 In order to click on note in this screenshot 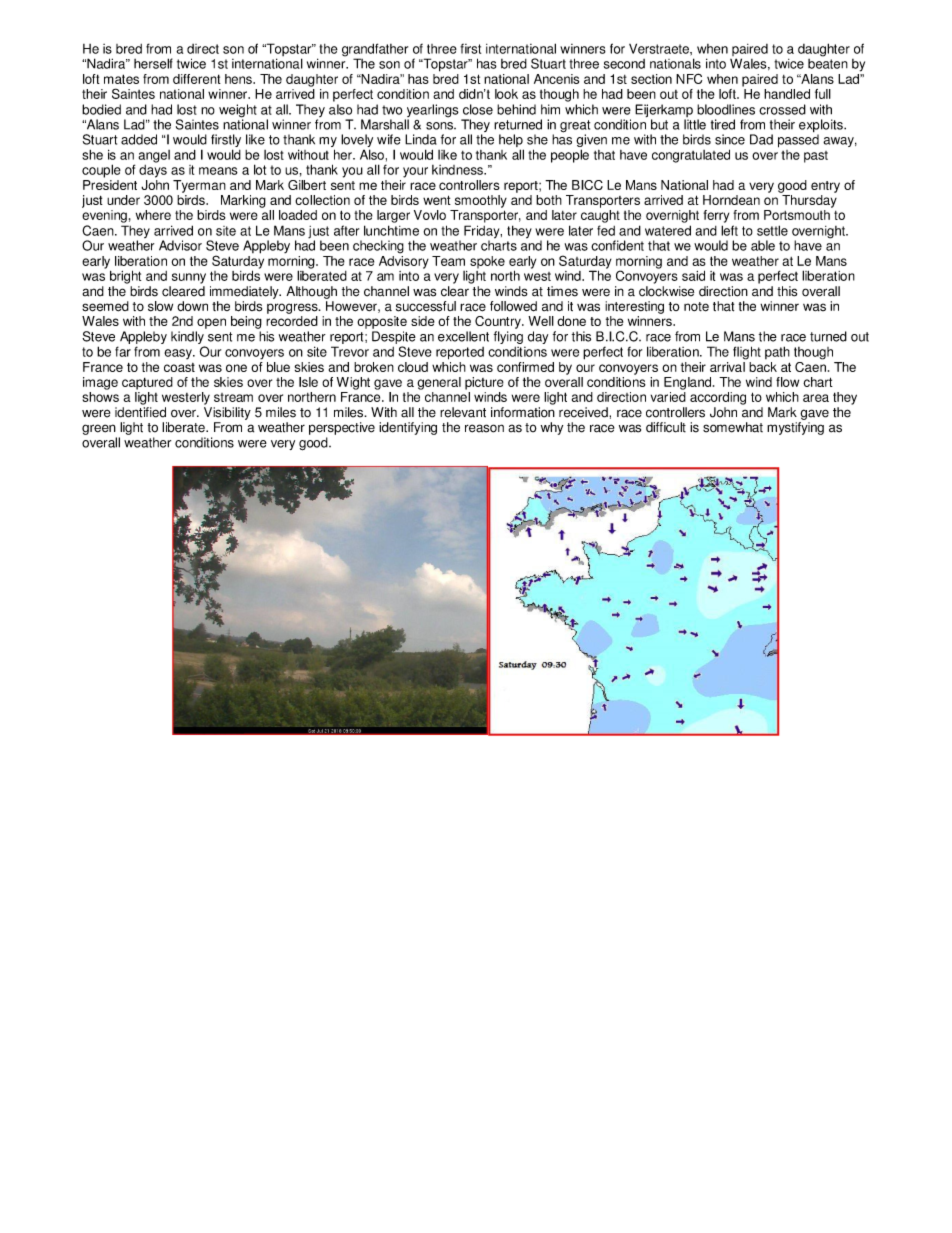, I will do `click(696, 307)`.
